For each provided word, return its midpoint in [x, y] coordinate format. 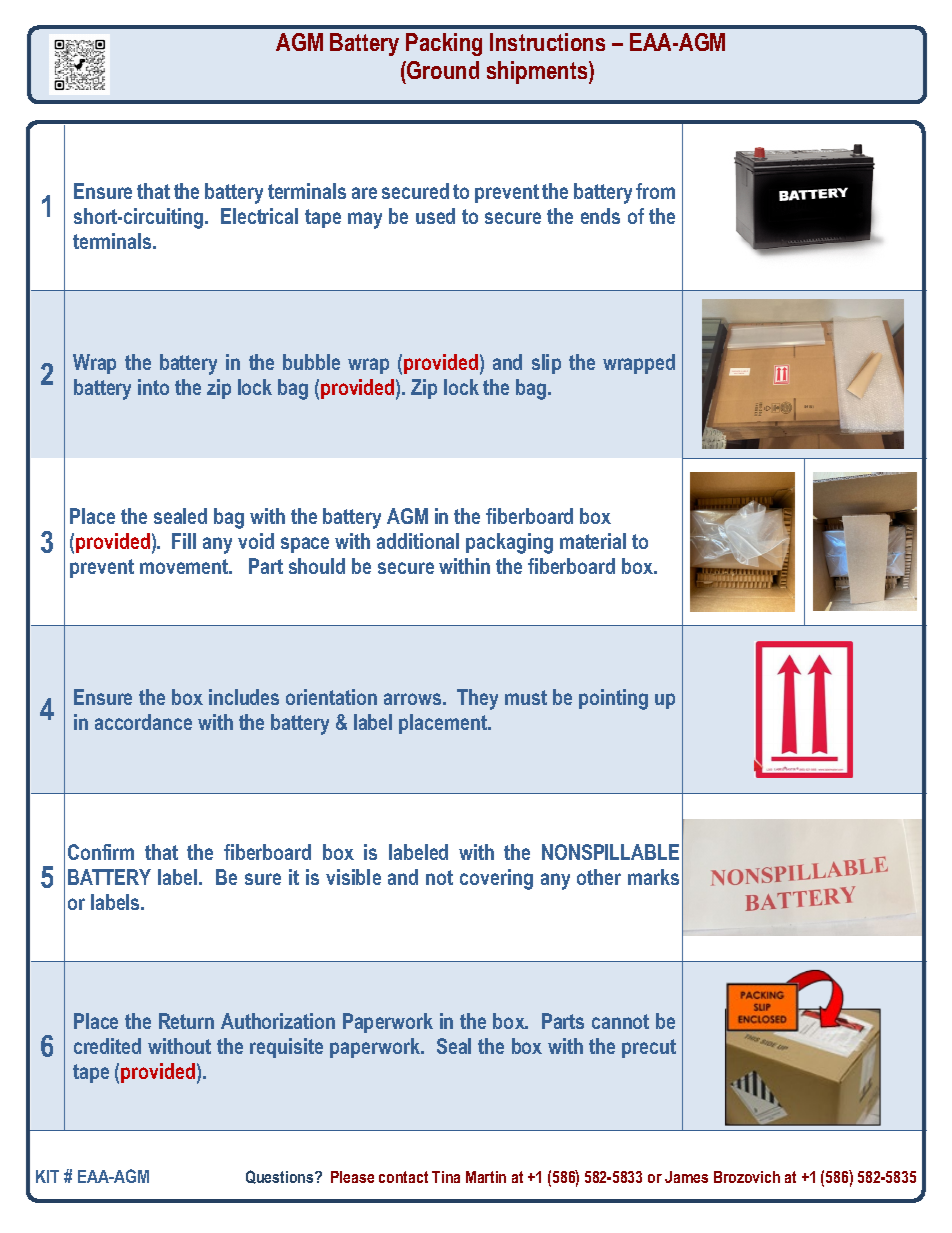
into [153, 387]
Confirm [101, 852]
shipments [538, 72]
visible [353, 877]
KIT [47, 1176]
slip [546, 364]
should [317, 566]
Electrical [259, 216]
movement [185, 566]
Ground [443, 70]
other [599, 877]
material [593, 541]
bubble [311, 362]
